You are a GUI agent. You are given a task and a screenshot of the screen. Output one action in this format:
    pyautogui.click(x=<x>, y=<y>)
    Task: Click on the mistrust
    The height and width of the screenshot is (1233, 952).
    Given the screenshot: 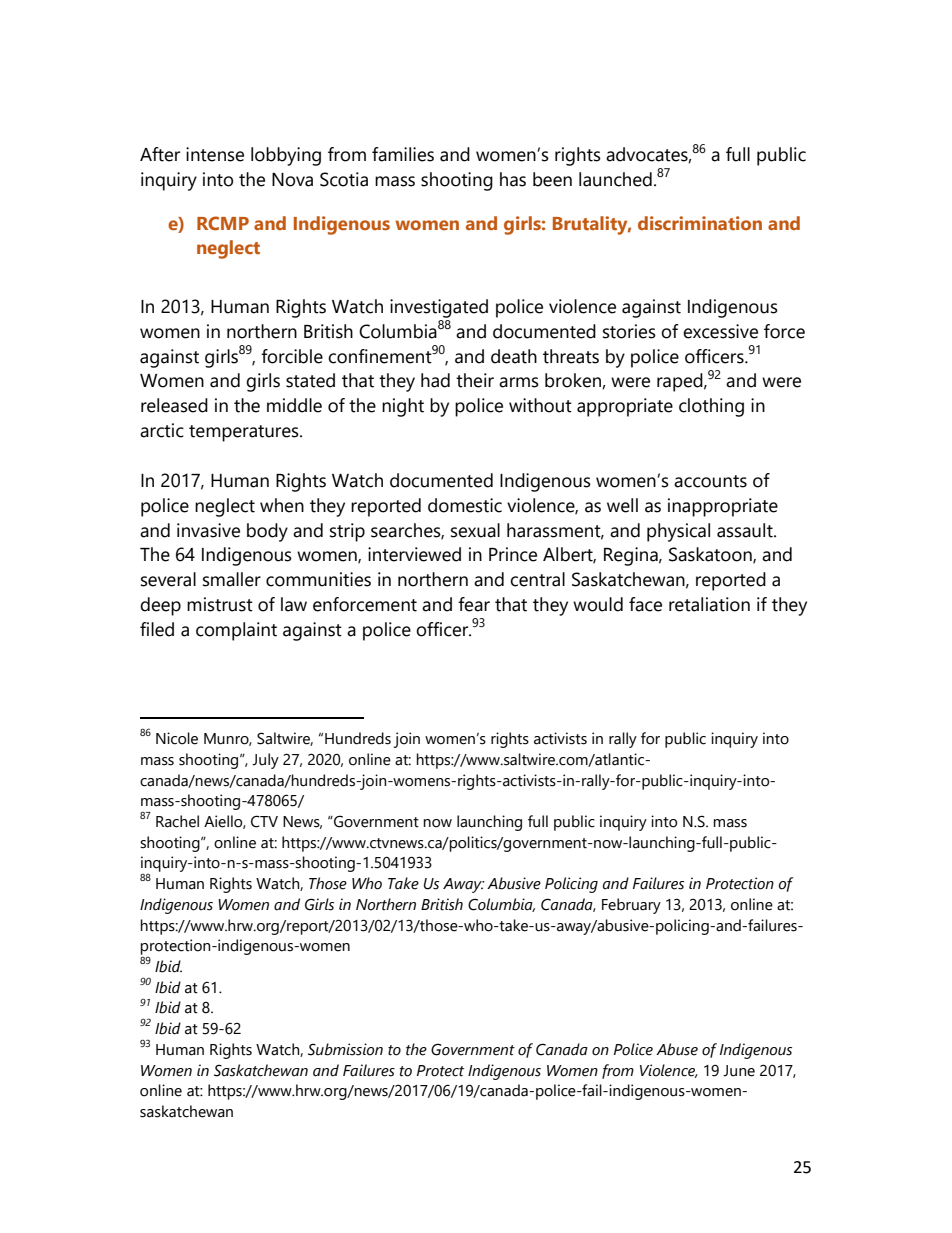 What is the action you would take?
    pyautogui.click(x=220, y=604)
